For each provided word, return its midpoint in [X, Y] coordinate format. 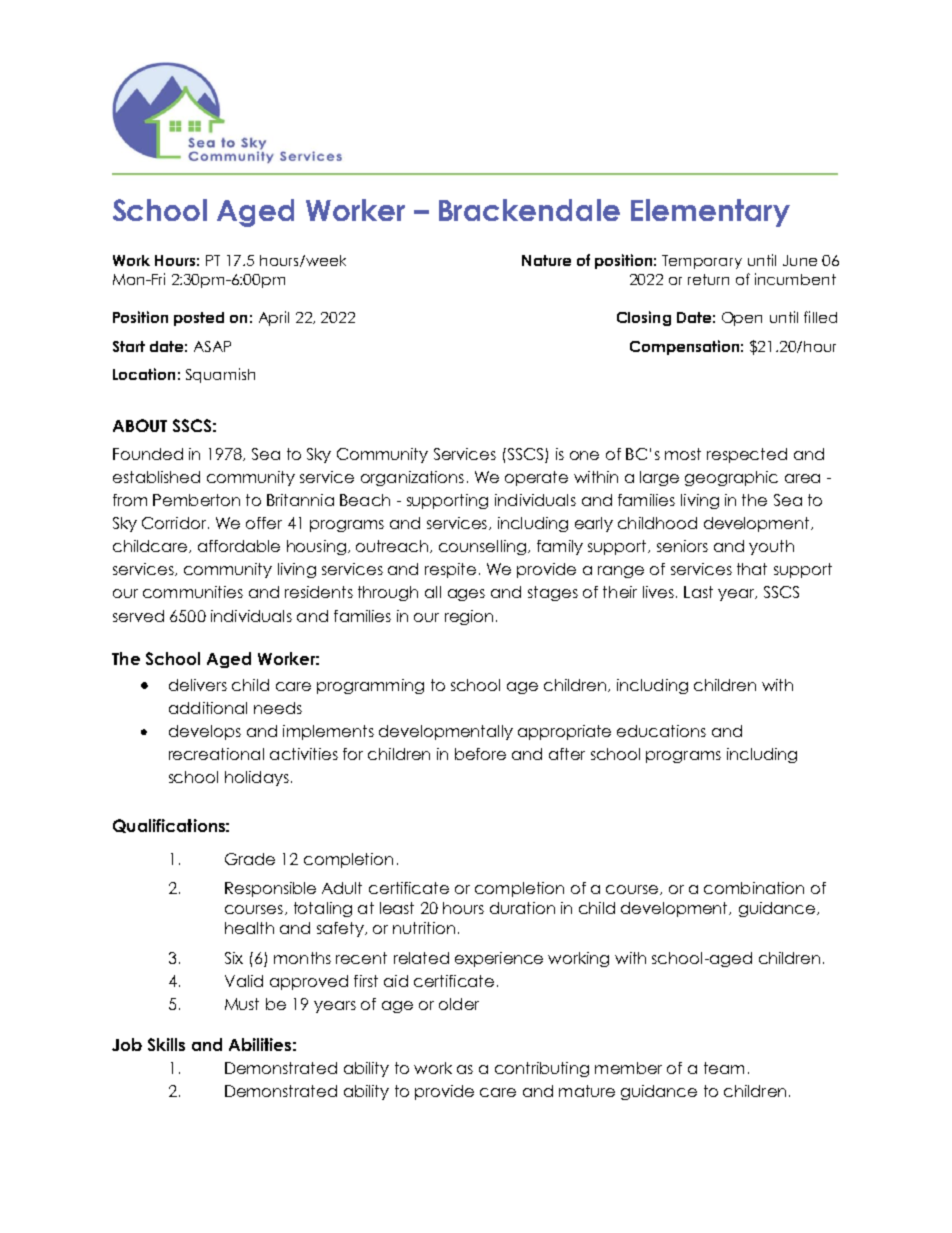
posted [199, 319]
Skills [166, 1044]
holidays [257, 778]
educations [661, 731]
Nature [546, 260]
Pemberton [196, 500]
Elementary [710, 213]
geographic [731, 478]
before [480, 754]
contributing [542, 1069]
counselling [484, 547]
